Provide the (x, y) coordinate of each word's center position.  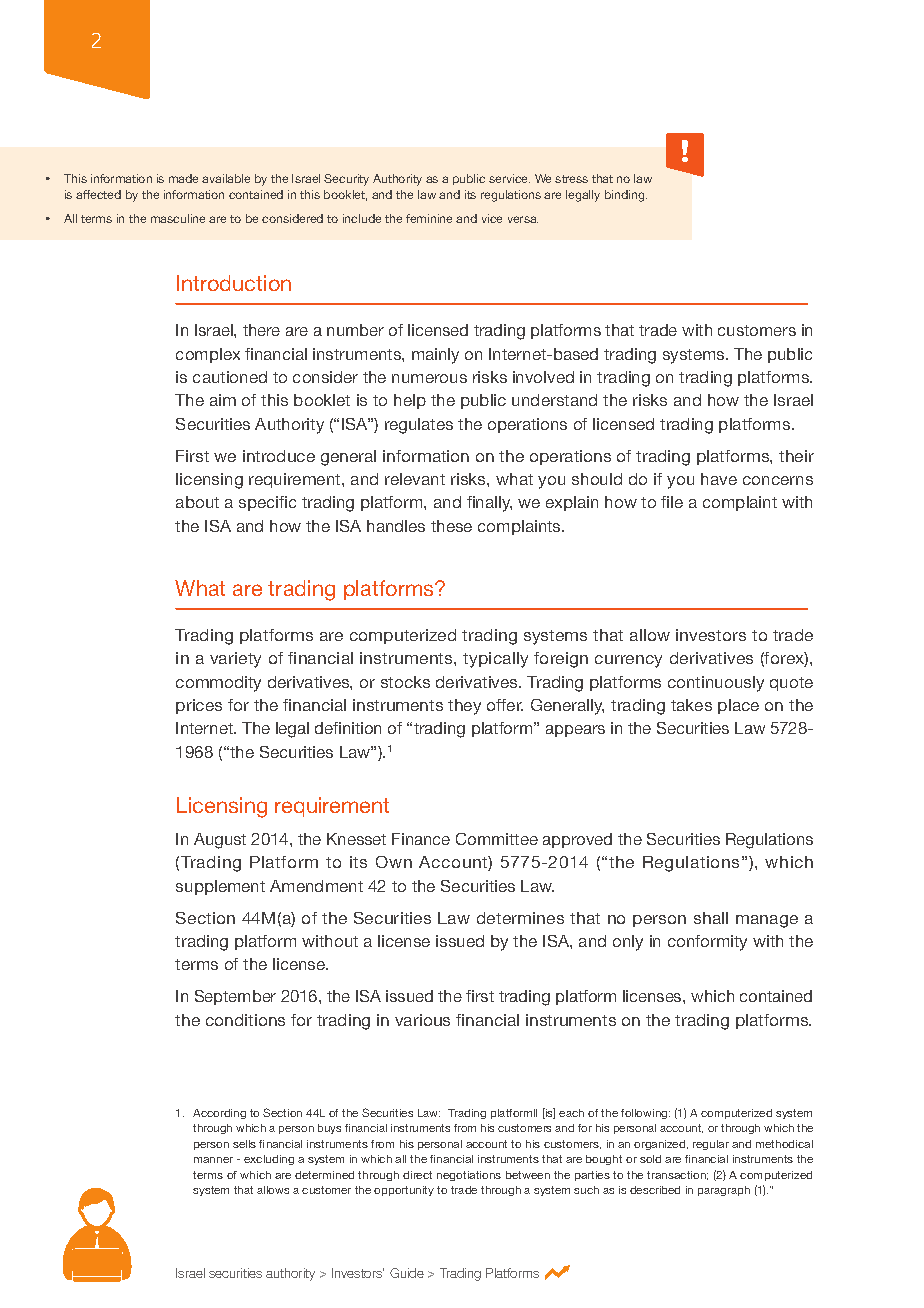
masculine (178, 218)
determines (520, 918)
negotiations (469, 1176)
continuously (716, 684)
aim (223, 400)
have (719, 479)
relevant (415, 479)
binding (626, 196)
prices (199, 706)
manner (213, 1160)
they (464, 707)
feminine (429, 218)
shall (711, 918)
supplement (220, 887)
